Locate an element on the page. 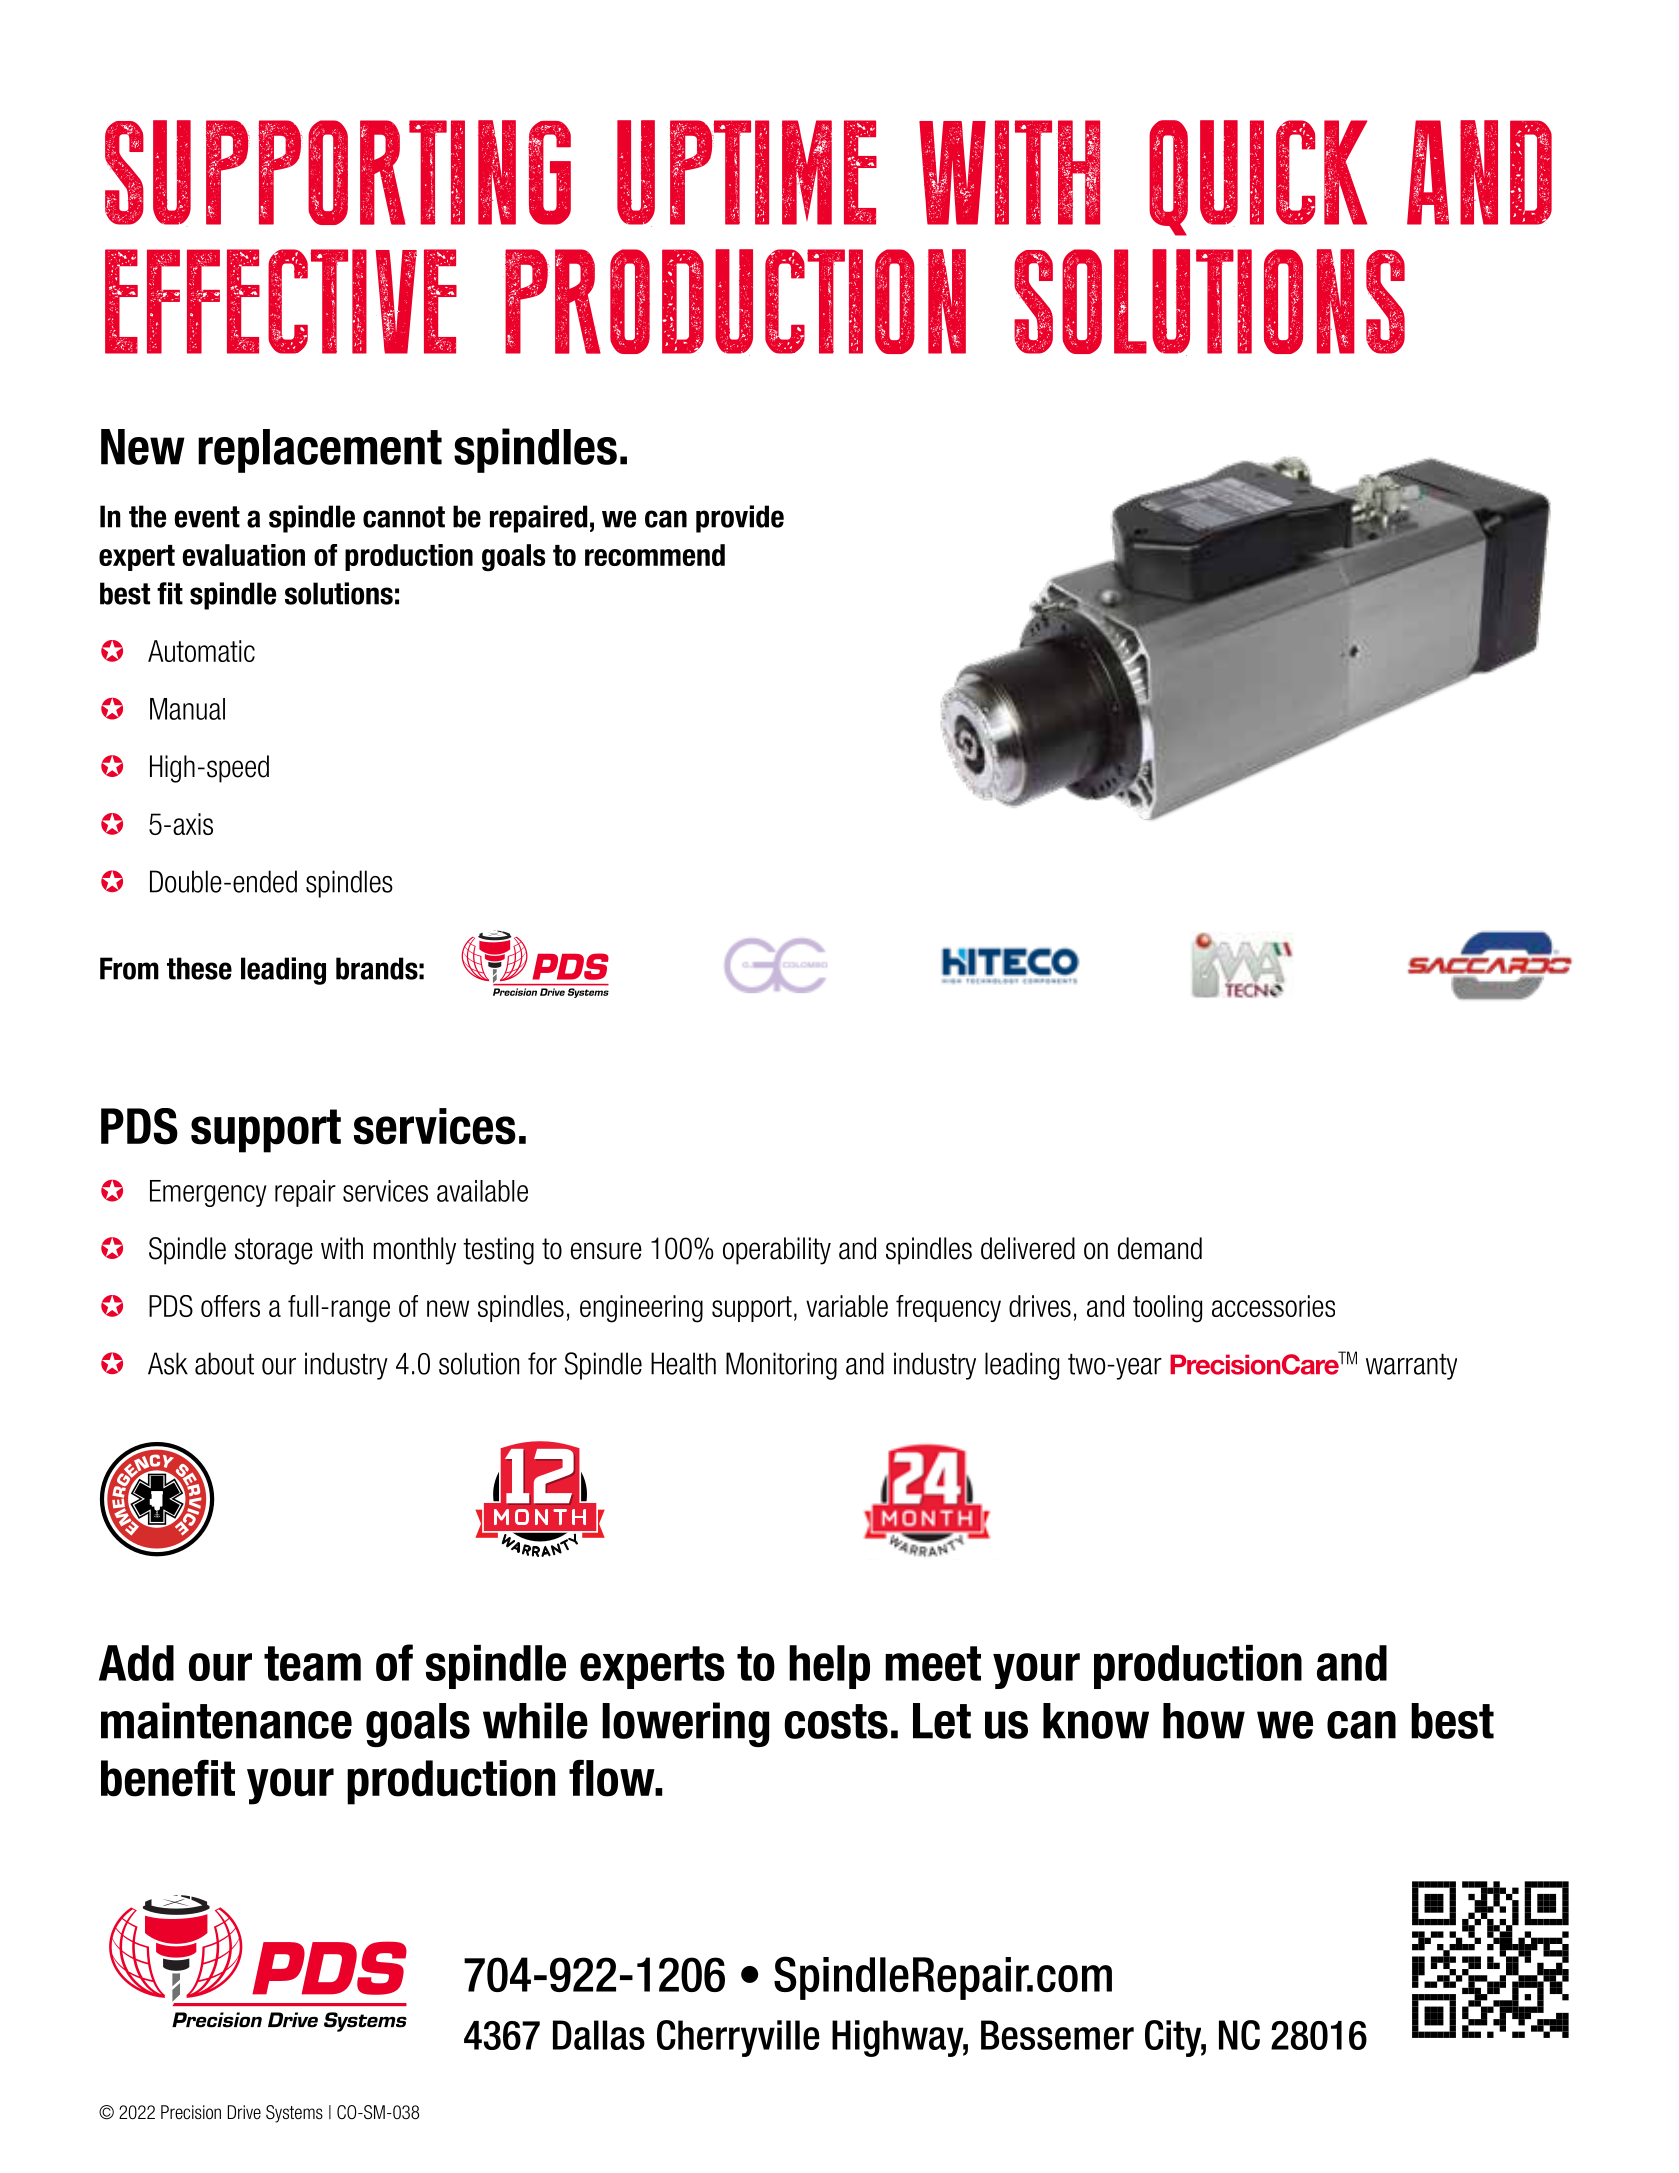  Bessemer is located at coordinates (1057, 2035).
